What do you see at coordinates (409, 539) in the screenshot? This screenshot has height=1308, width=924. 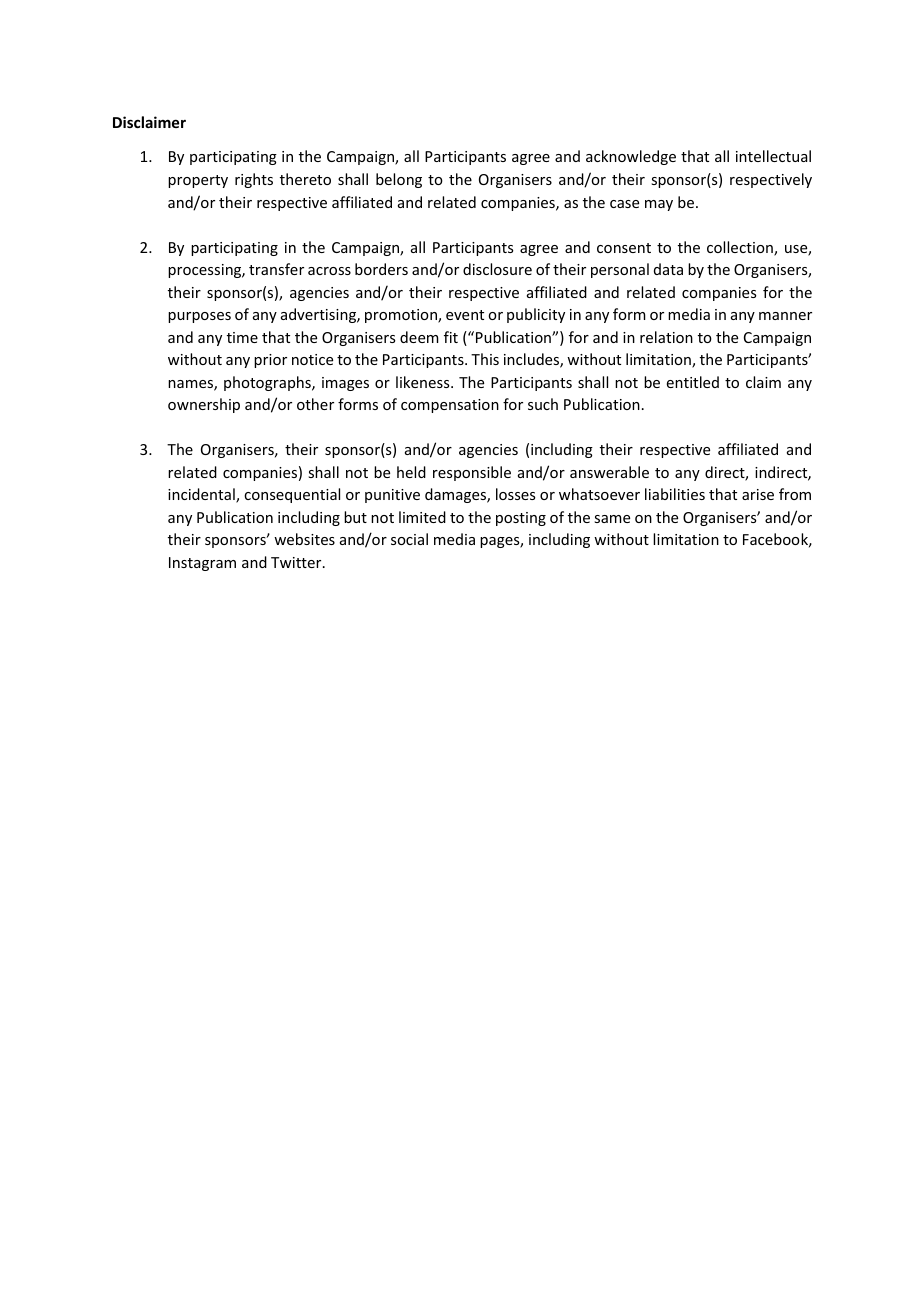 I see `social` at bounding box center [409, 539].
